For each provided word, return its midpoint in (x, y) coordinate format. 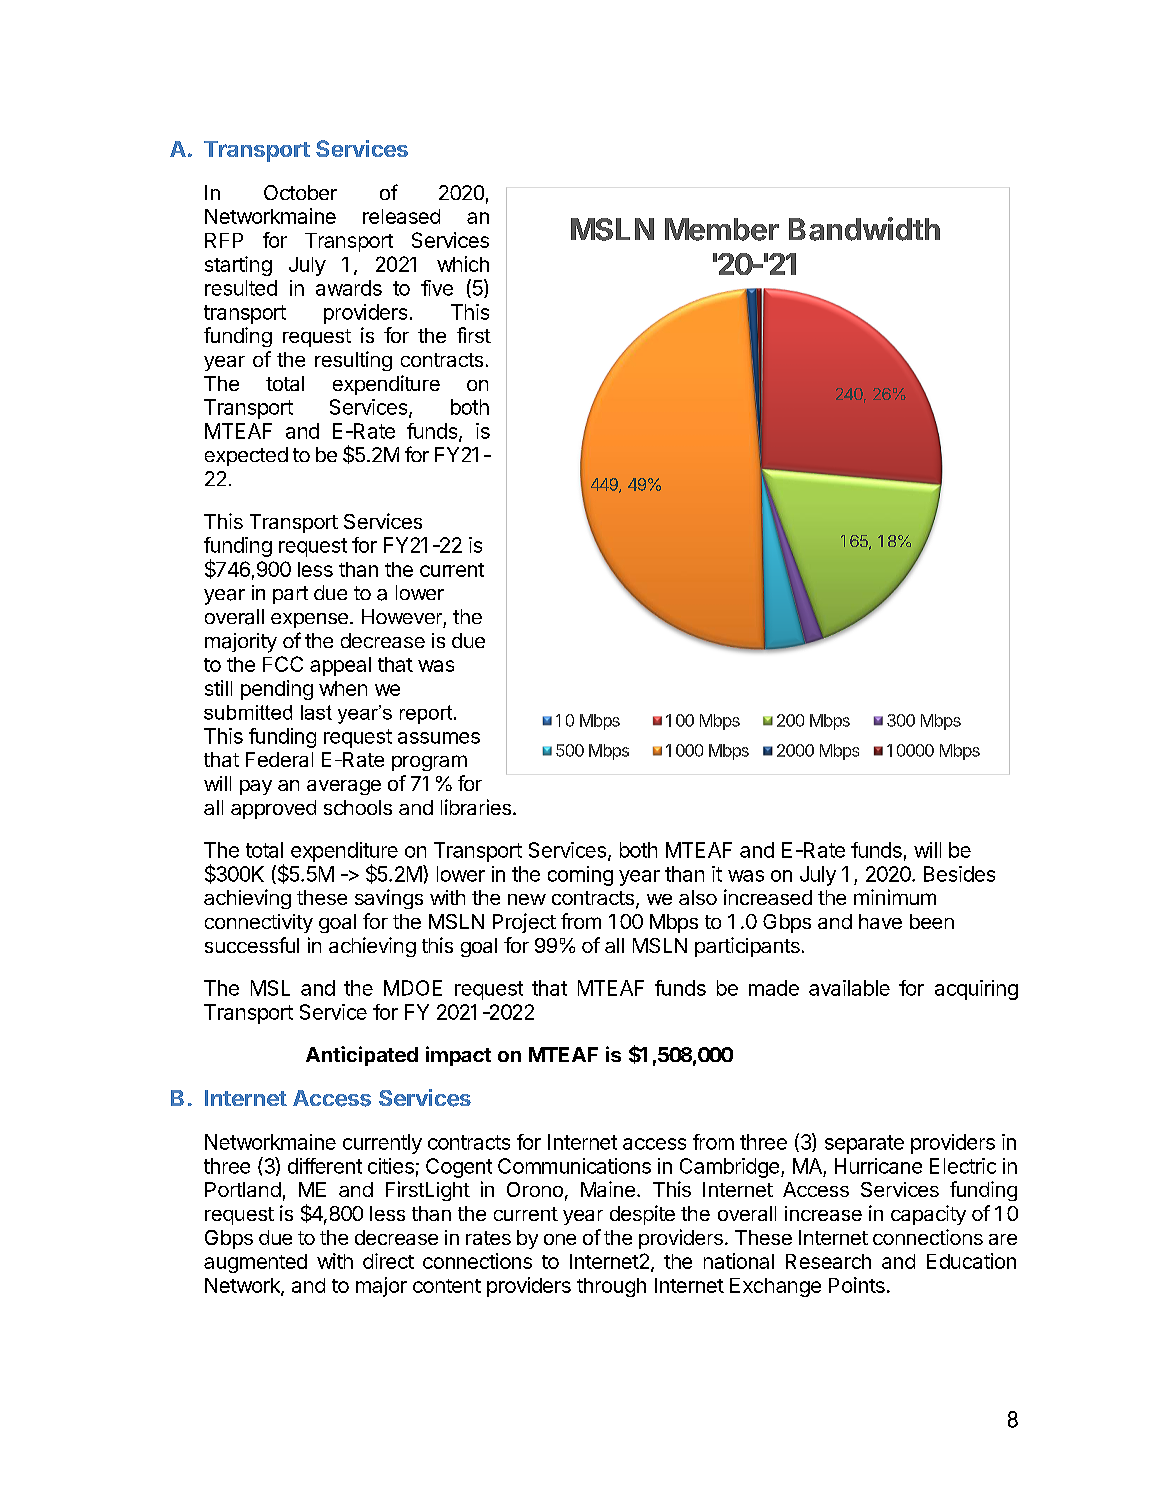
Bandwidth (864, 229)
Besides (959, 874)
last (316, 712)
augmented (255, 1263)
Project (524, 923)
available (849, 988)
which (463, 264)
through (611, 1287)
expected (246, 456)
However (402, 616)
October (300, 192)
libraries (476, 807)
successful (252, 945)
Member (722, 229)
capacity (928, 1215)
